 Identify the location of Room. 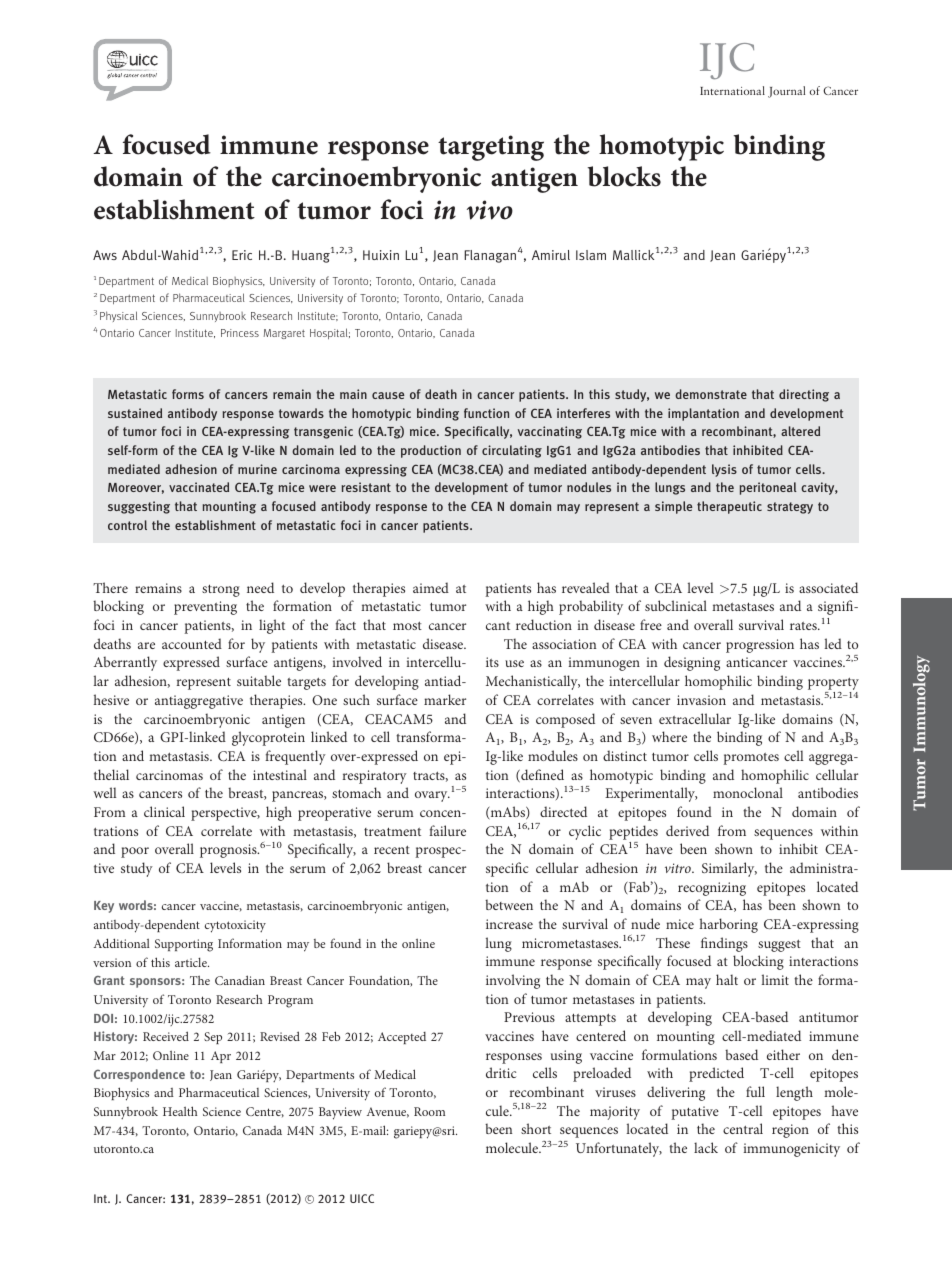
(429, 1111).
